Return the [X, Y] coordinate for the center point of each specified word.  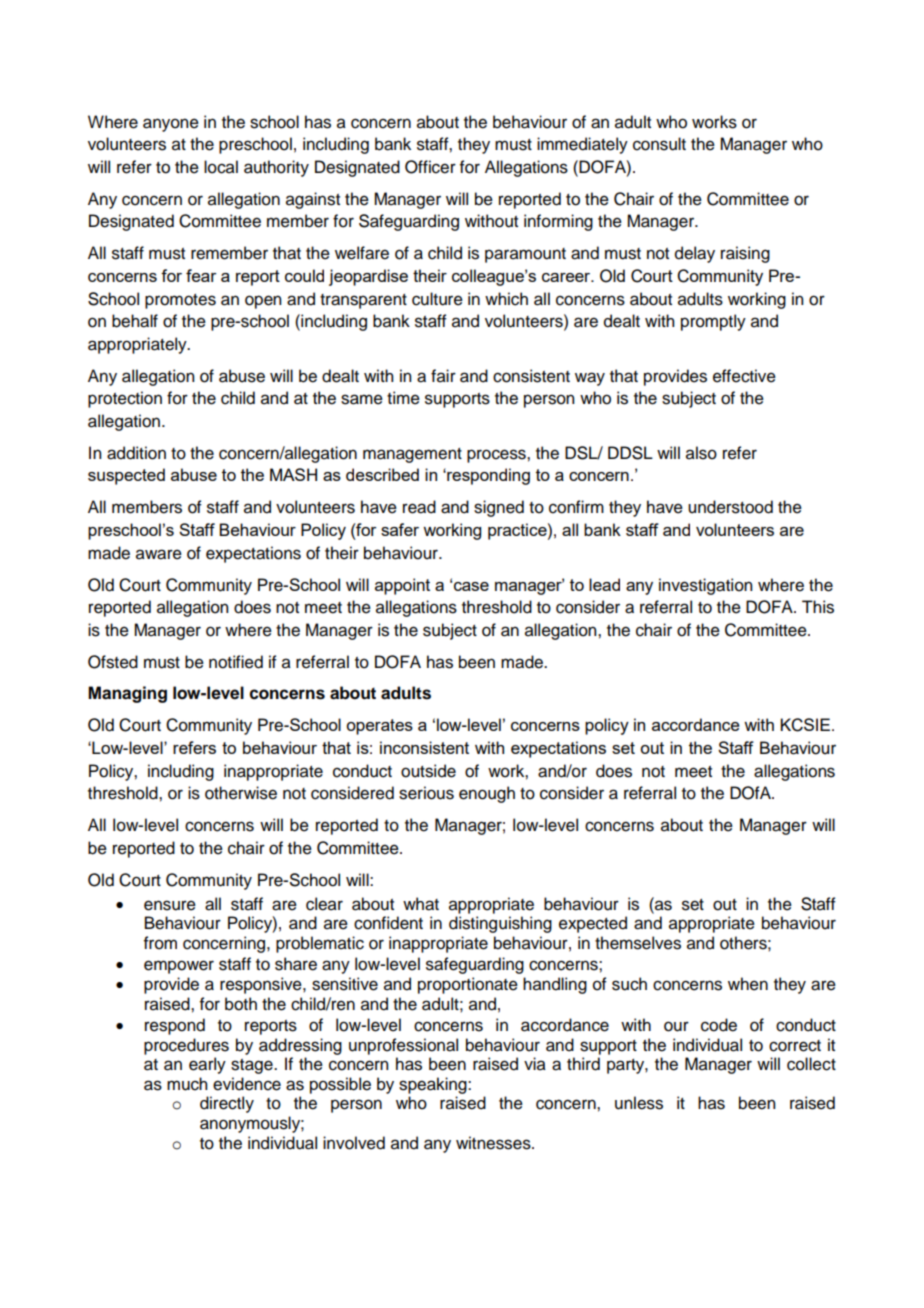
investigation [705, 586]
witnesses [494, 1143]
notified [236, 662]
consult [659, 144]
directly [227, 1104]
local [221, 167]
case [471, 586]
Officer [430, 167]
